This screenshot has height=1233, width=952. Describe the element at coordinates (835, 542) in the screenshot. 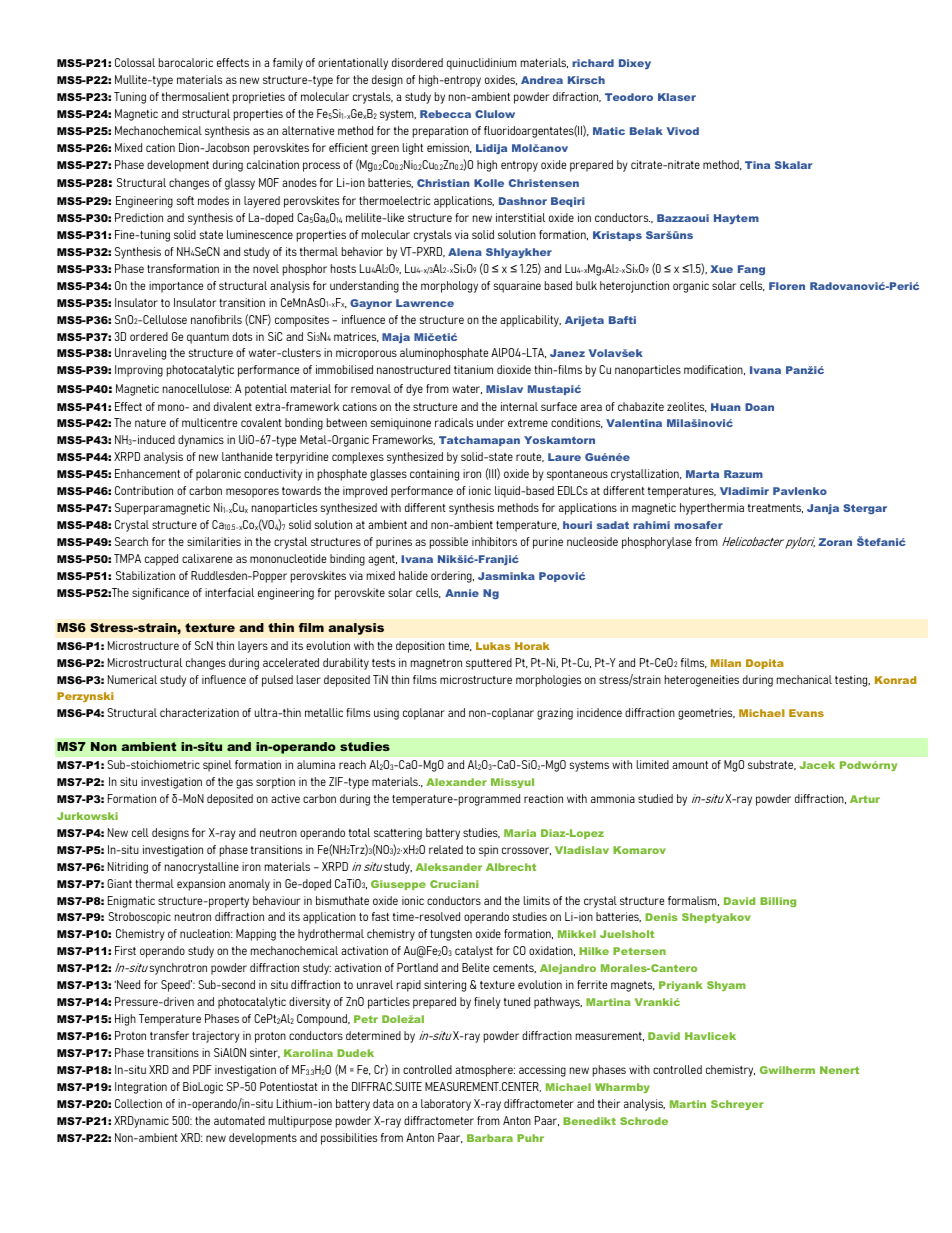

I see `Zoran` at that location.
